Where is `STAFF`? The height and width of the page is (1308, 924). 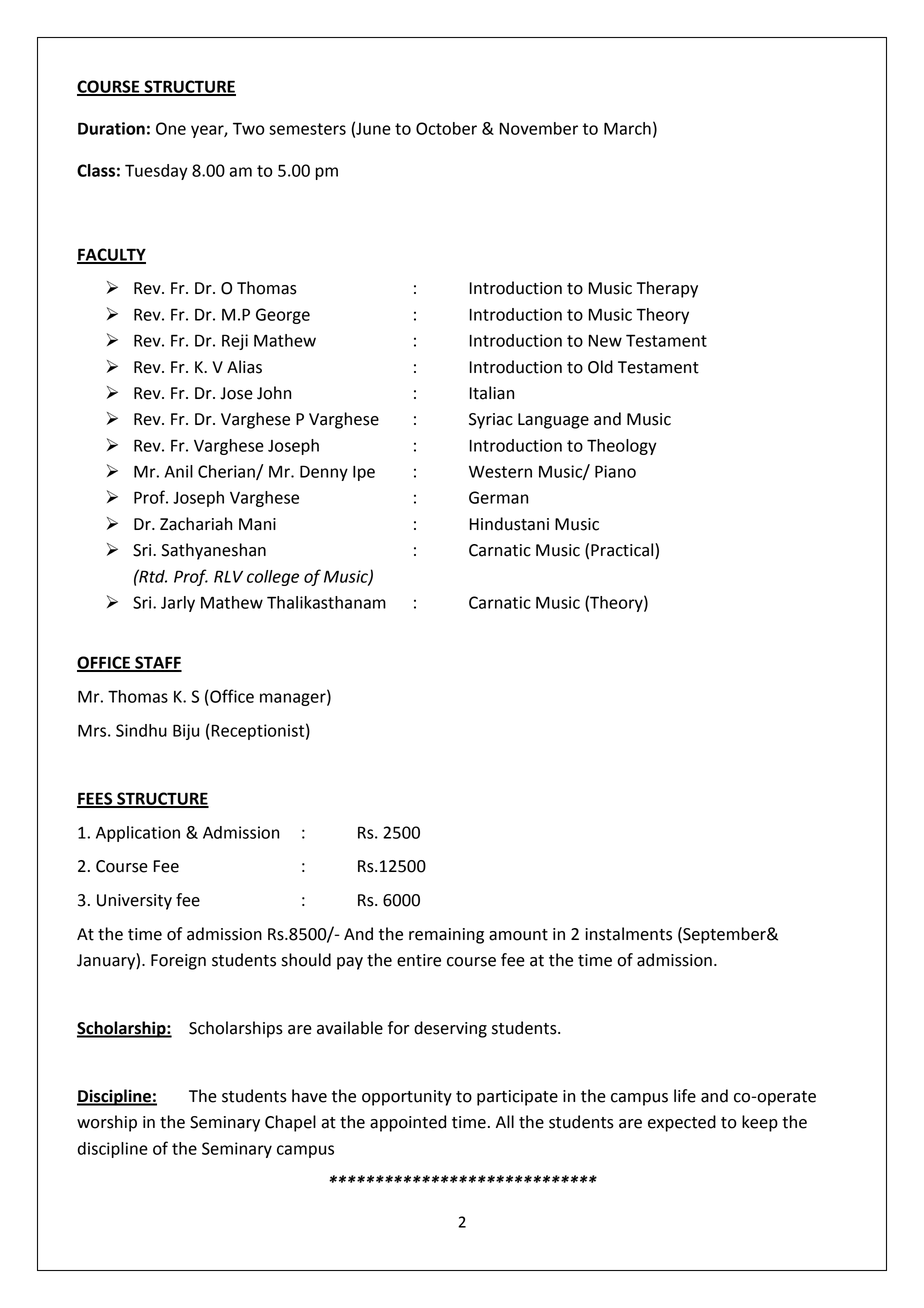
STAFF is located at coordinates (157, 663).
